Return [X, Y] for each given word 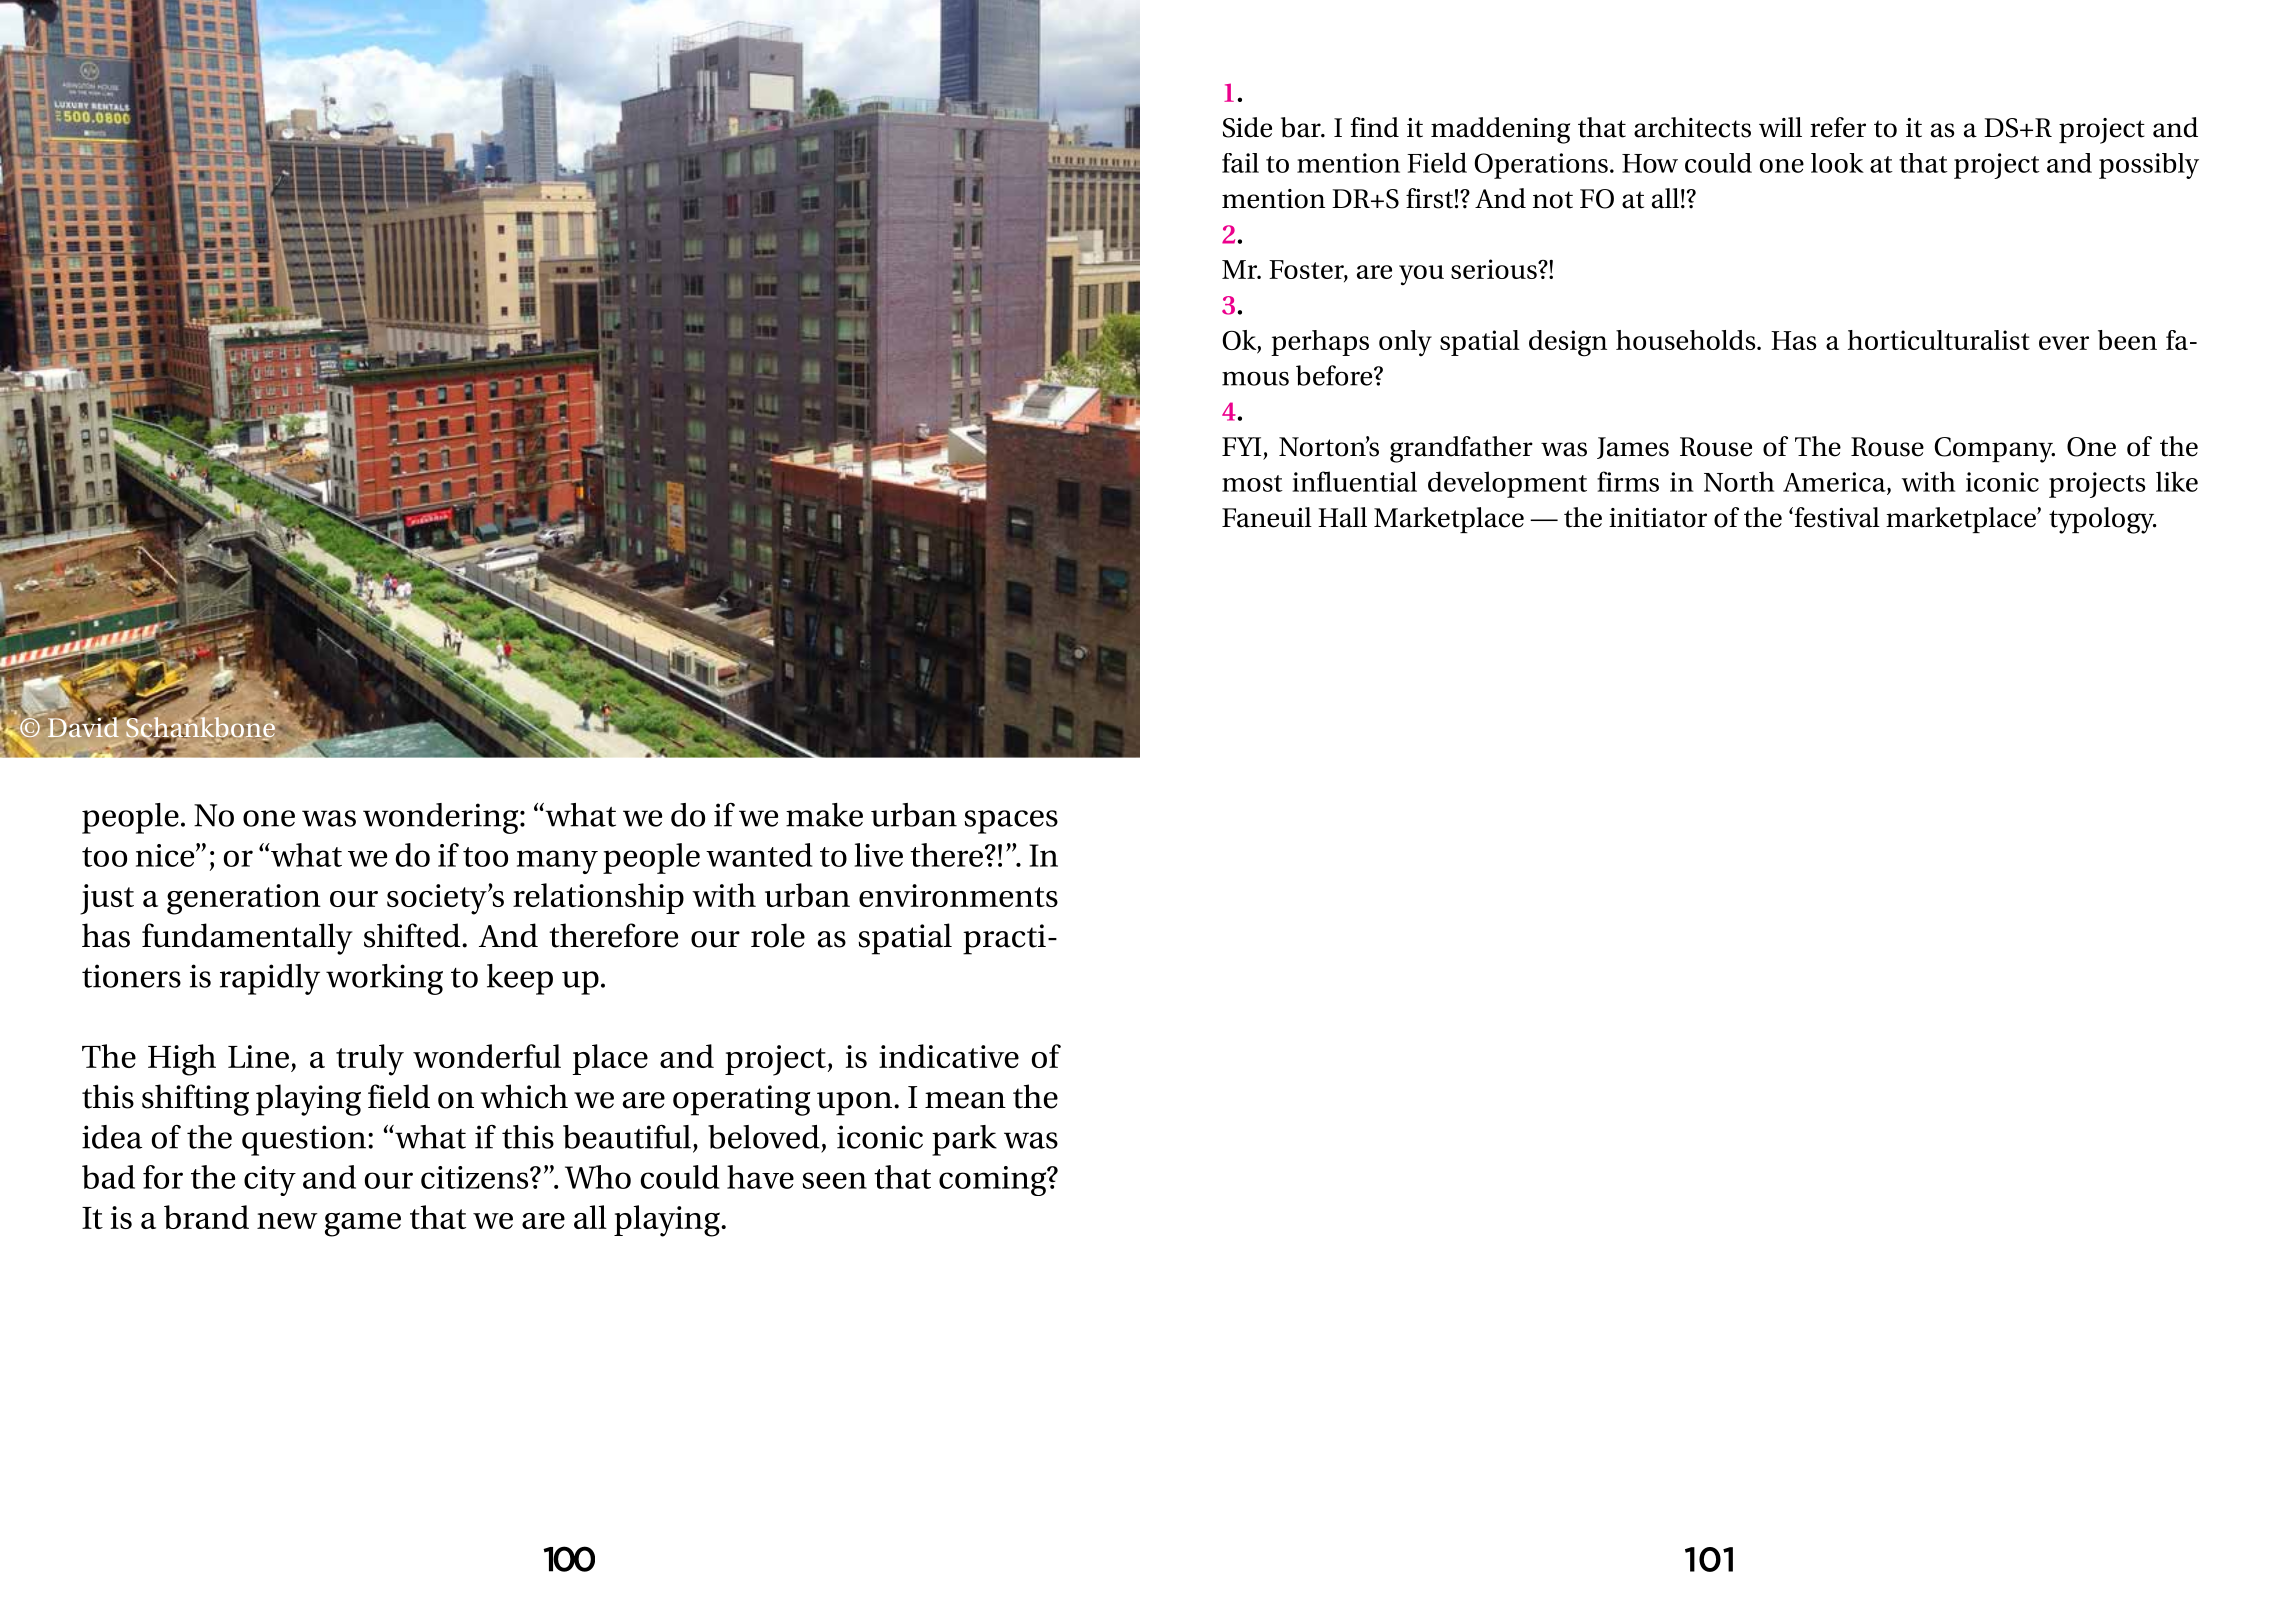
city [270, 1181]
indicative [949, 1056]
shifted [413, 935]
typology [2103, 520]
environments [958, 895]
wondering [442, 818]
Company [1995, 450]
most [1252, 483]
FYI [1241, 446]
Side [1247, 127]
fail [1240, 163]
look [1837, 163]
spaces [1011, 822]
